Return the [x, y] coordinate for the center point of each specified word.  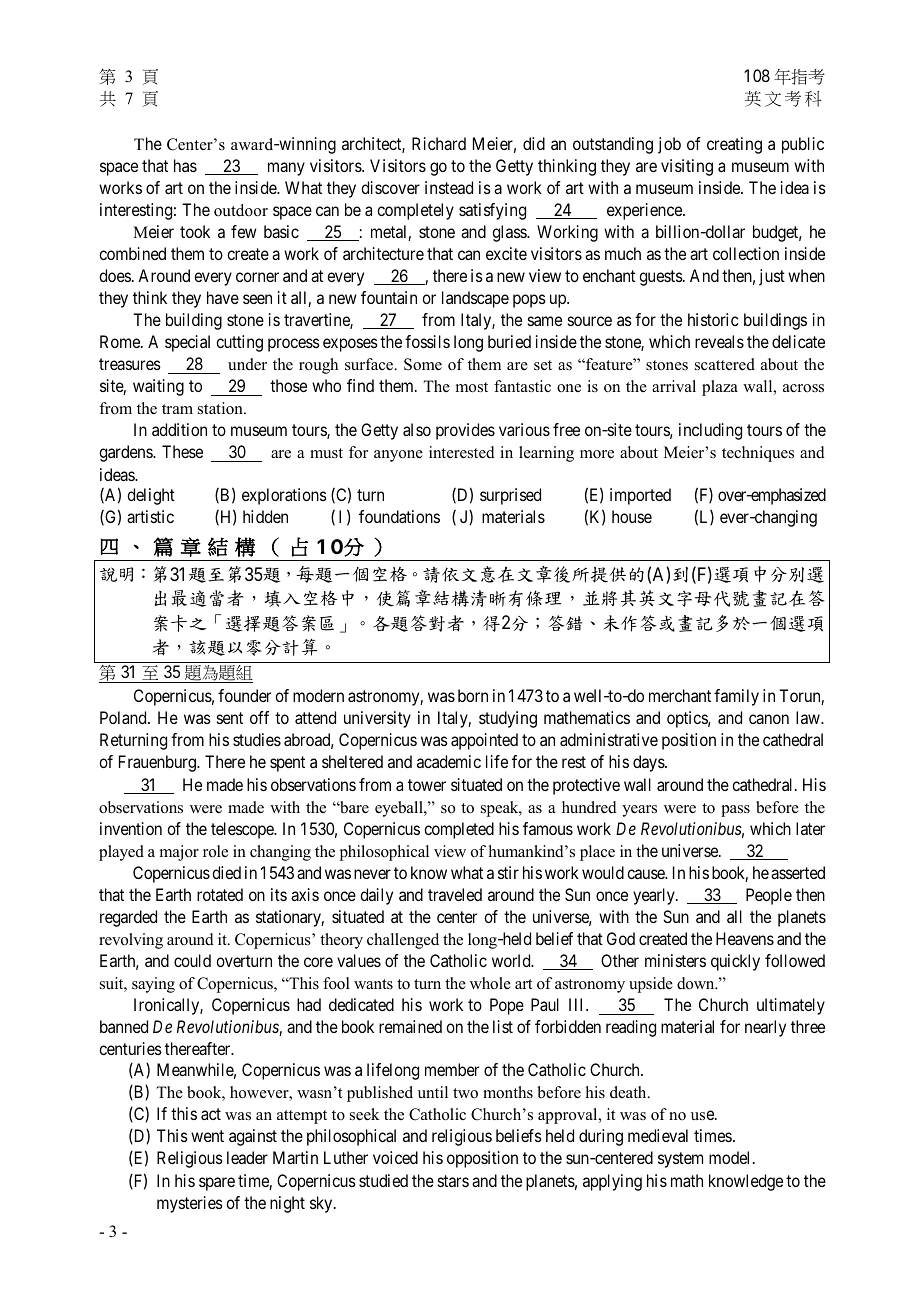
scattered [725, 364]
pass [735, 811]
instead [449, 187]
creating [734, 145]
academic [449, 761]
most [472, 387]
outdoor [241, 210]
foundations [399, 516]
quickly [735, 962]
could [192, 960]
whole [490, 983]
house [632, 516]
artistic [150, 516]
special [187, 343]
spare [217, 1184]
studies [257, 739]
